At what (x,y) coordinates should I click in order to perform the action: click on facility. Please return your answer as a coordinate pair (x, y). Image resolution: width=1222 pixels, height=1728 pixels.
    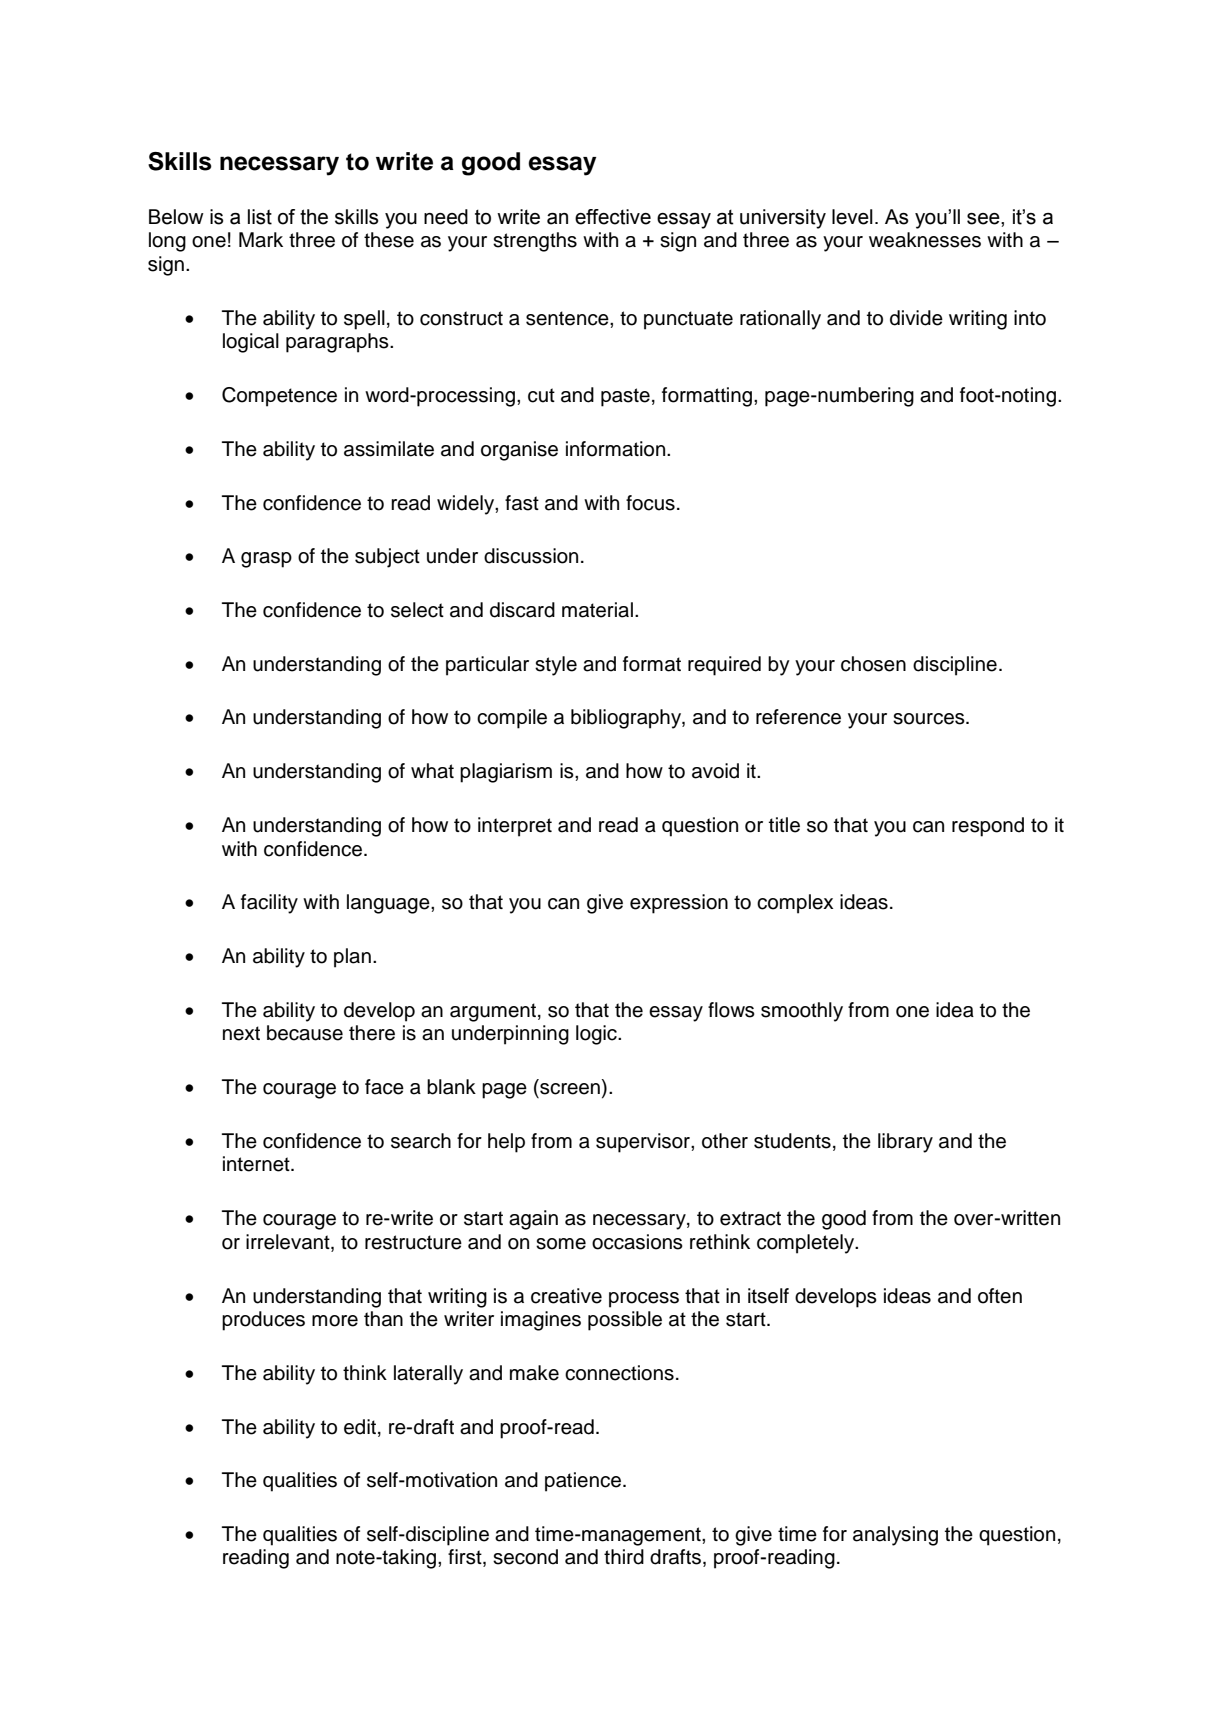
    Looking at the image, I should click on (269, 904).
